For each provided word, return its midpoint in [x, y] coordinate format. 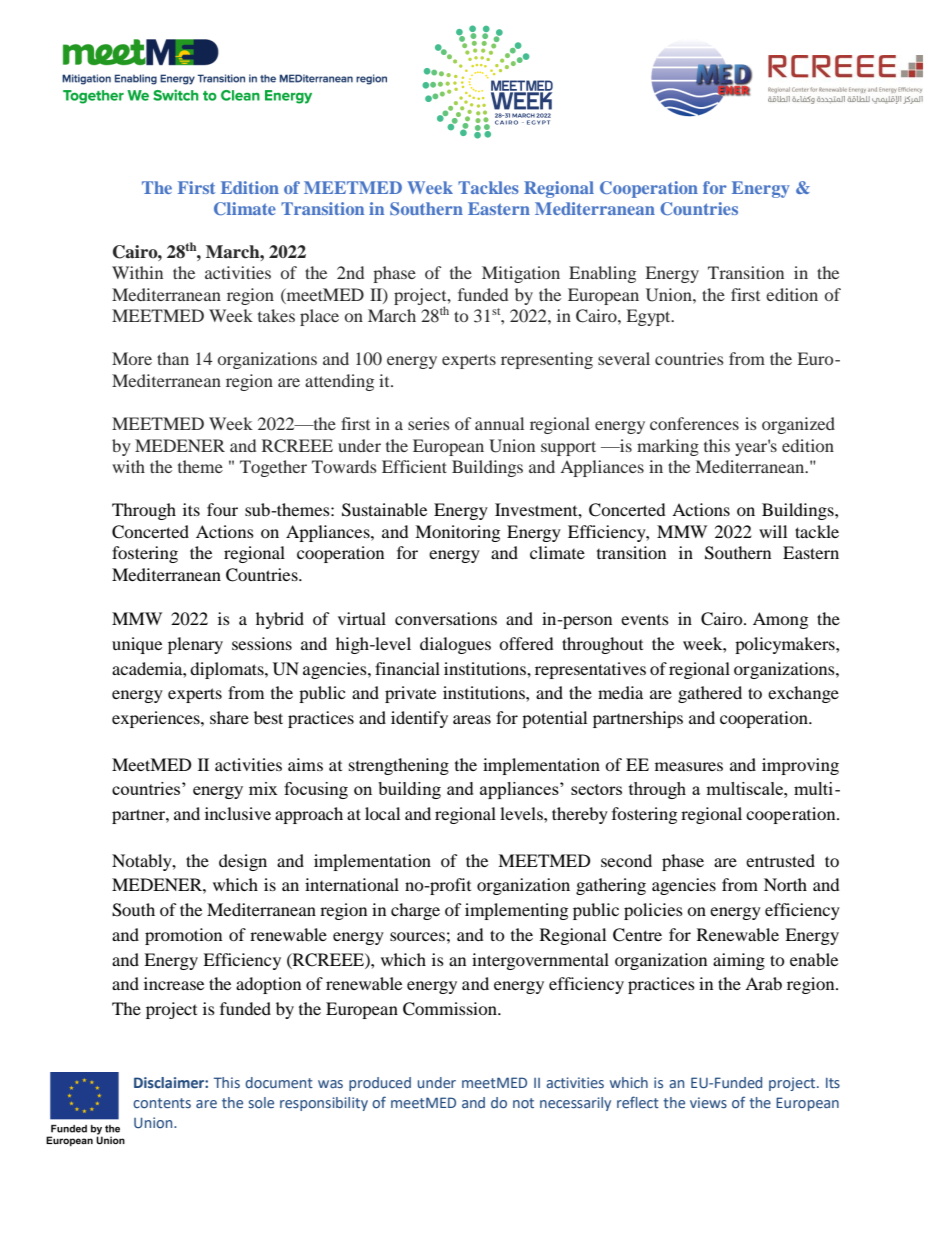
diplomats [228, 670]
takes [276, 315]
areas [472, 719]
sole [261, 1102]
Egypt [650, 317]
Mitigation [521, 274]
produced [380, 1084]
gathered [710, 694]
